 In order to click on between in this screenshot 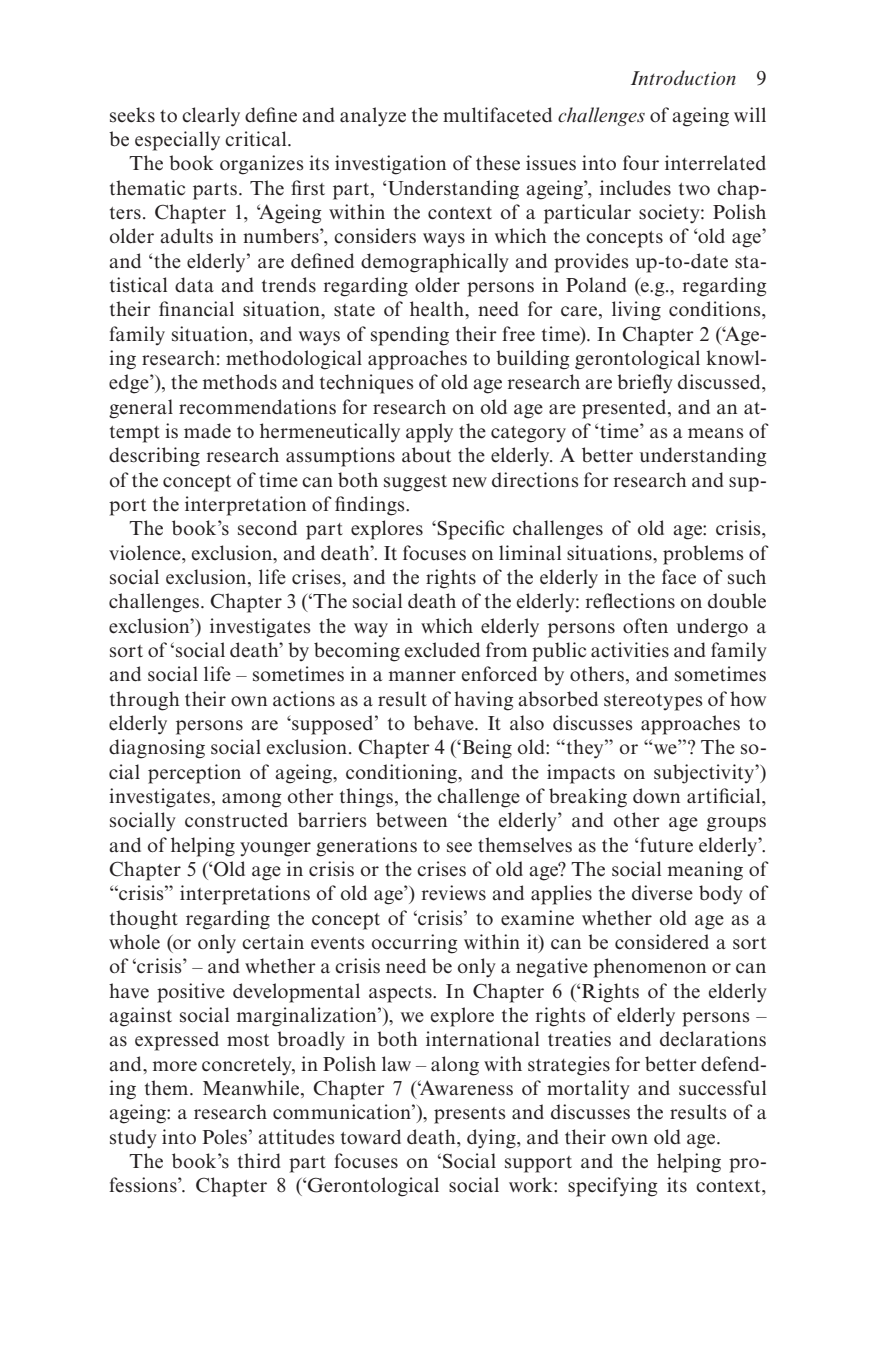, I will do `click(411, 820)`.
